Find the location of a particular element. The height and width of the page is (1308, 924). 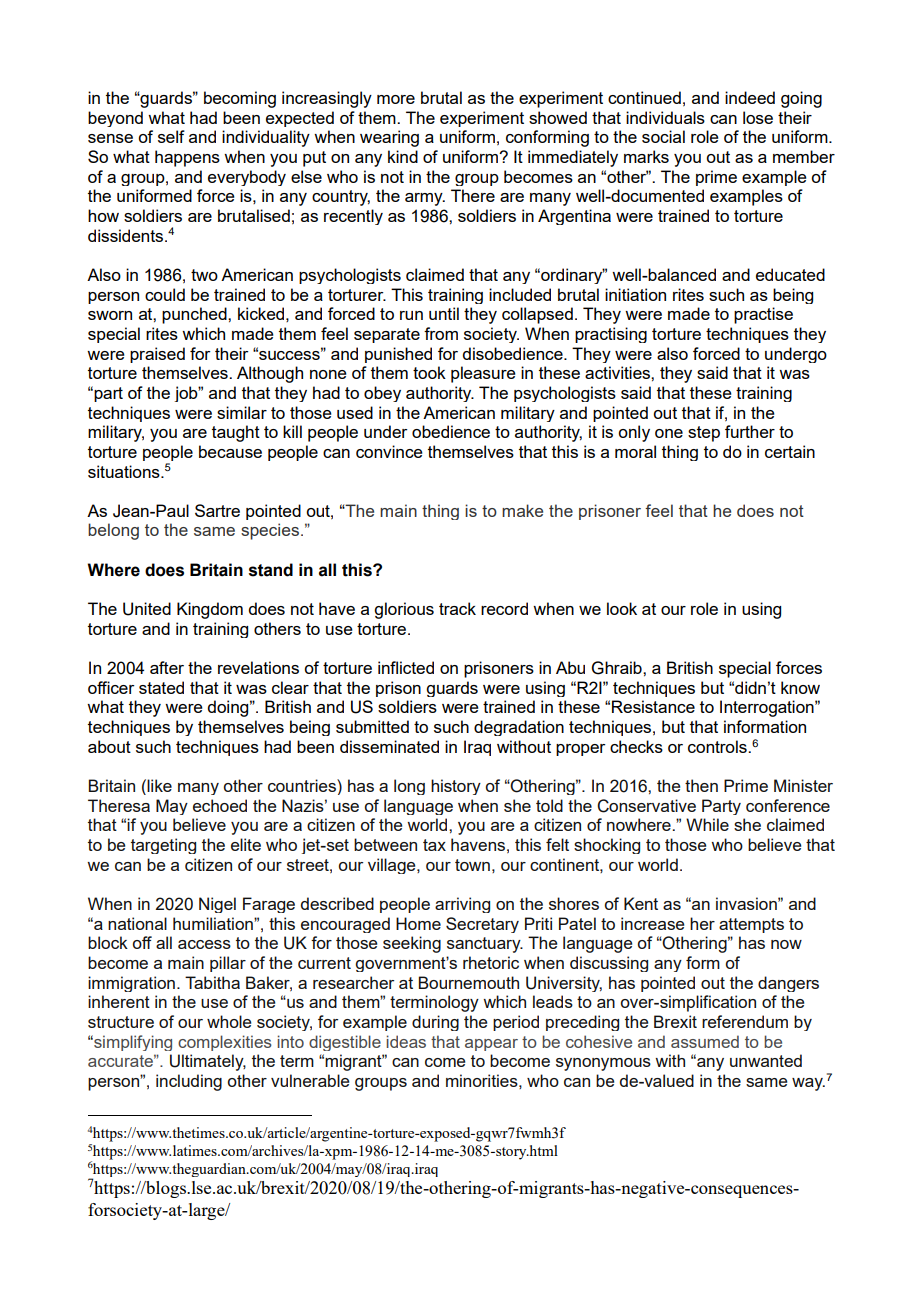

Ultimately is located at coordinates (208, 1062).
